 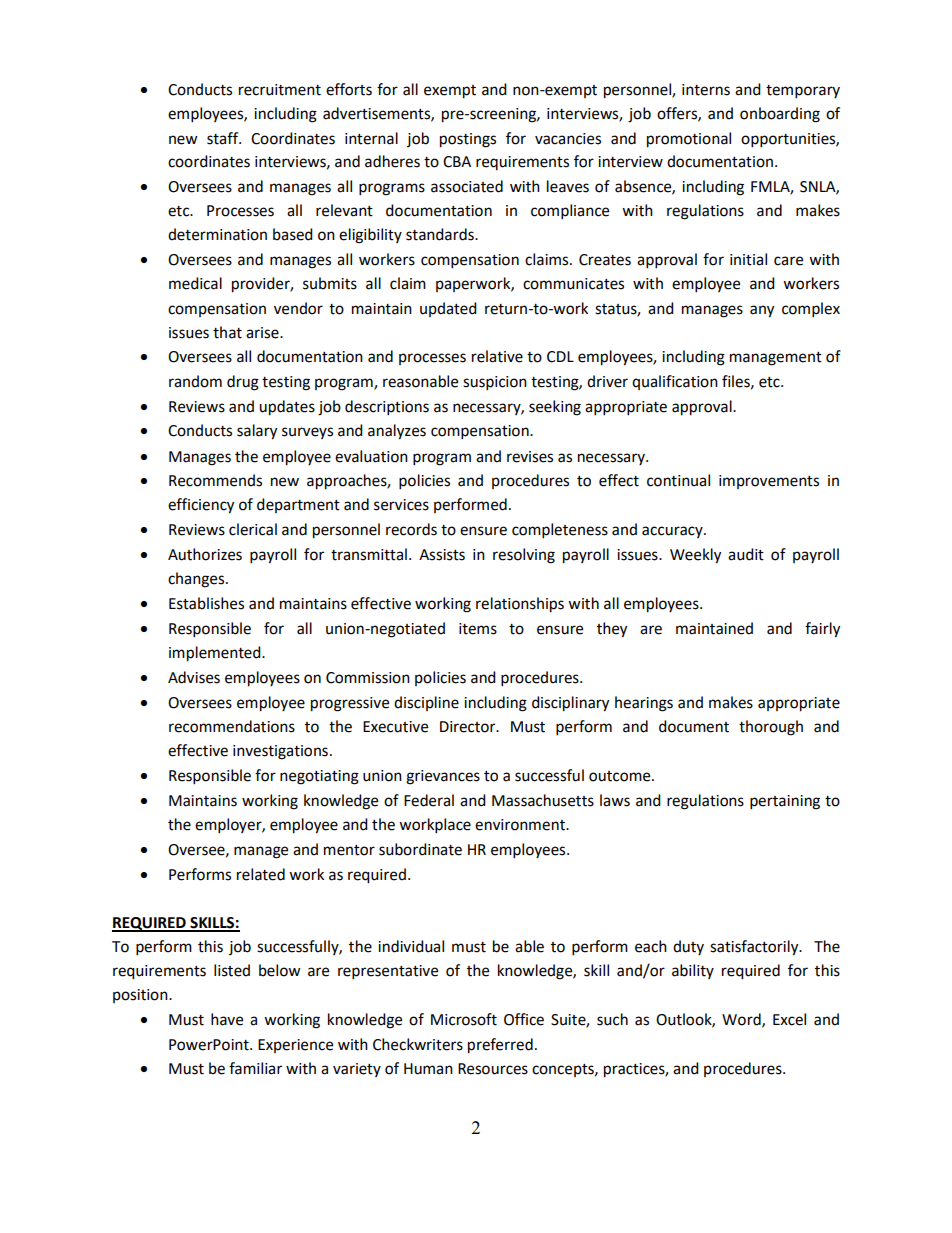 I want to click on audit, so click(x=746, y=554).
